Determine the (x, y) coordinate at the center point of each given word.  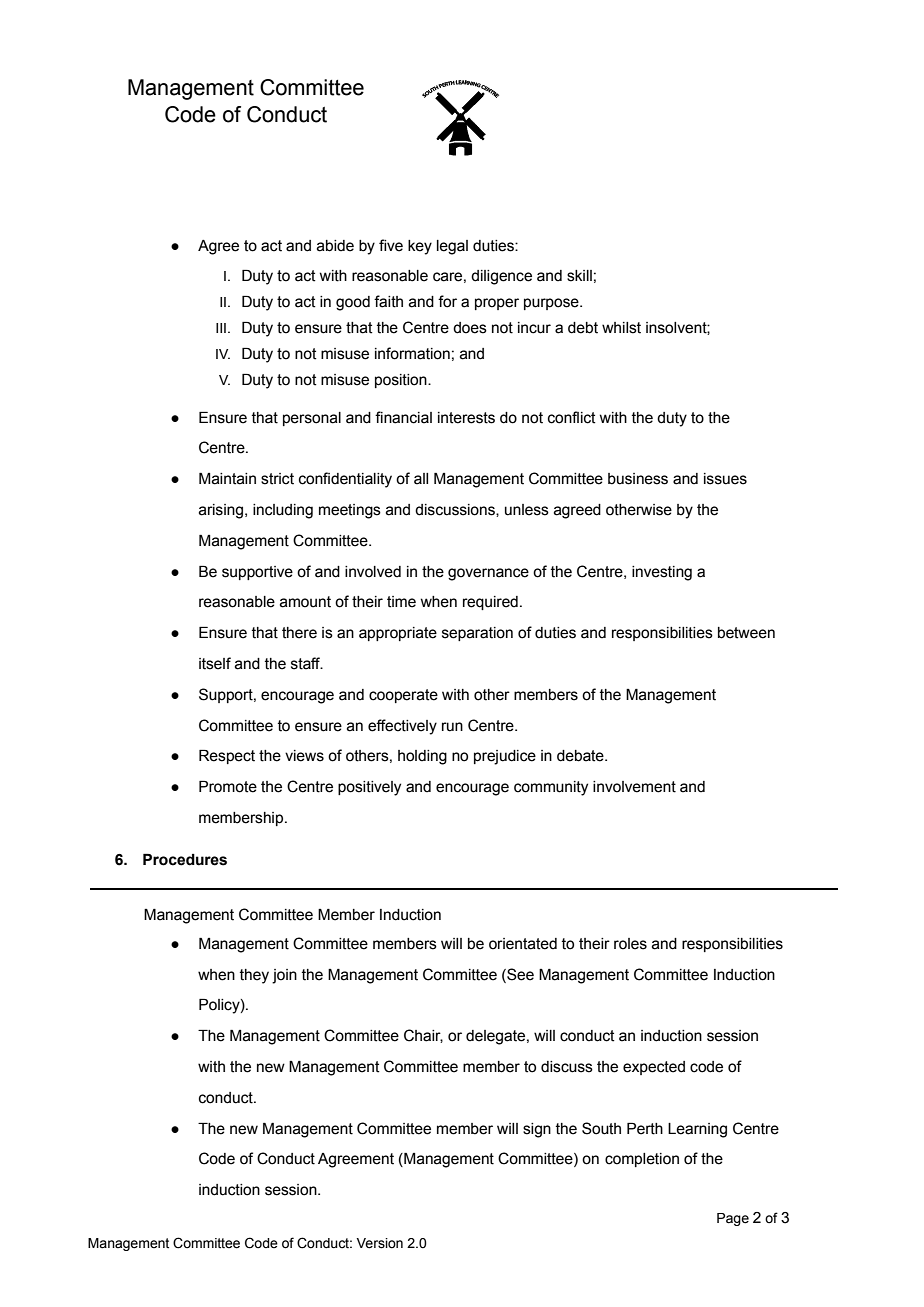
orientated (523, 944)
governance (488, 574)
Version (379, 1243)
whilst (621, 328)
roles (630, 944)
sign (537, 1130)
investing (662, 573)
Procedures (185, 860)
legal (452, 247)
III (221, 328)
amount (305, 602)
